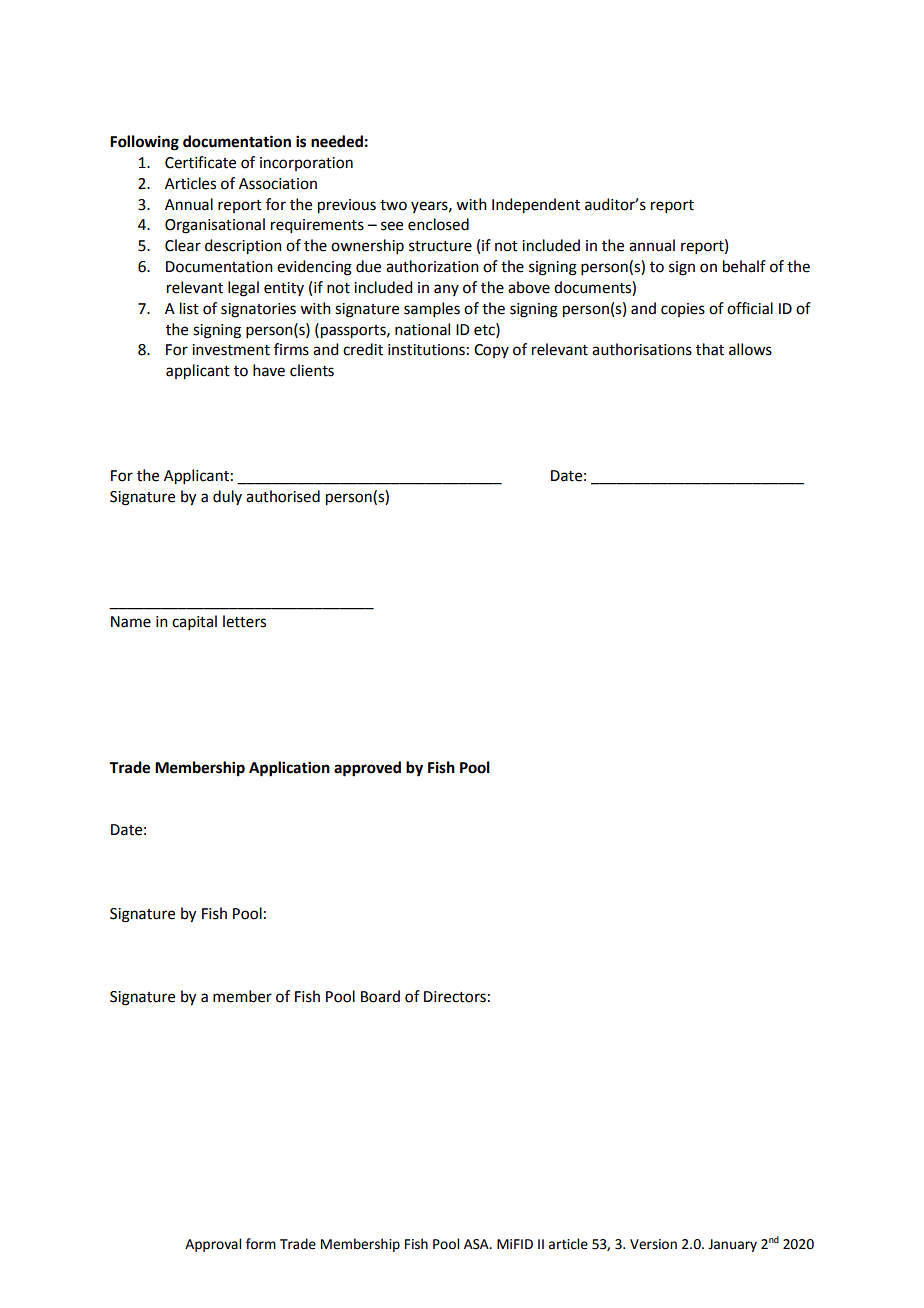 Image resolution: width=924 pixels, height=1308 pixels. I want to click on capital, so click(194, 622).
